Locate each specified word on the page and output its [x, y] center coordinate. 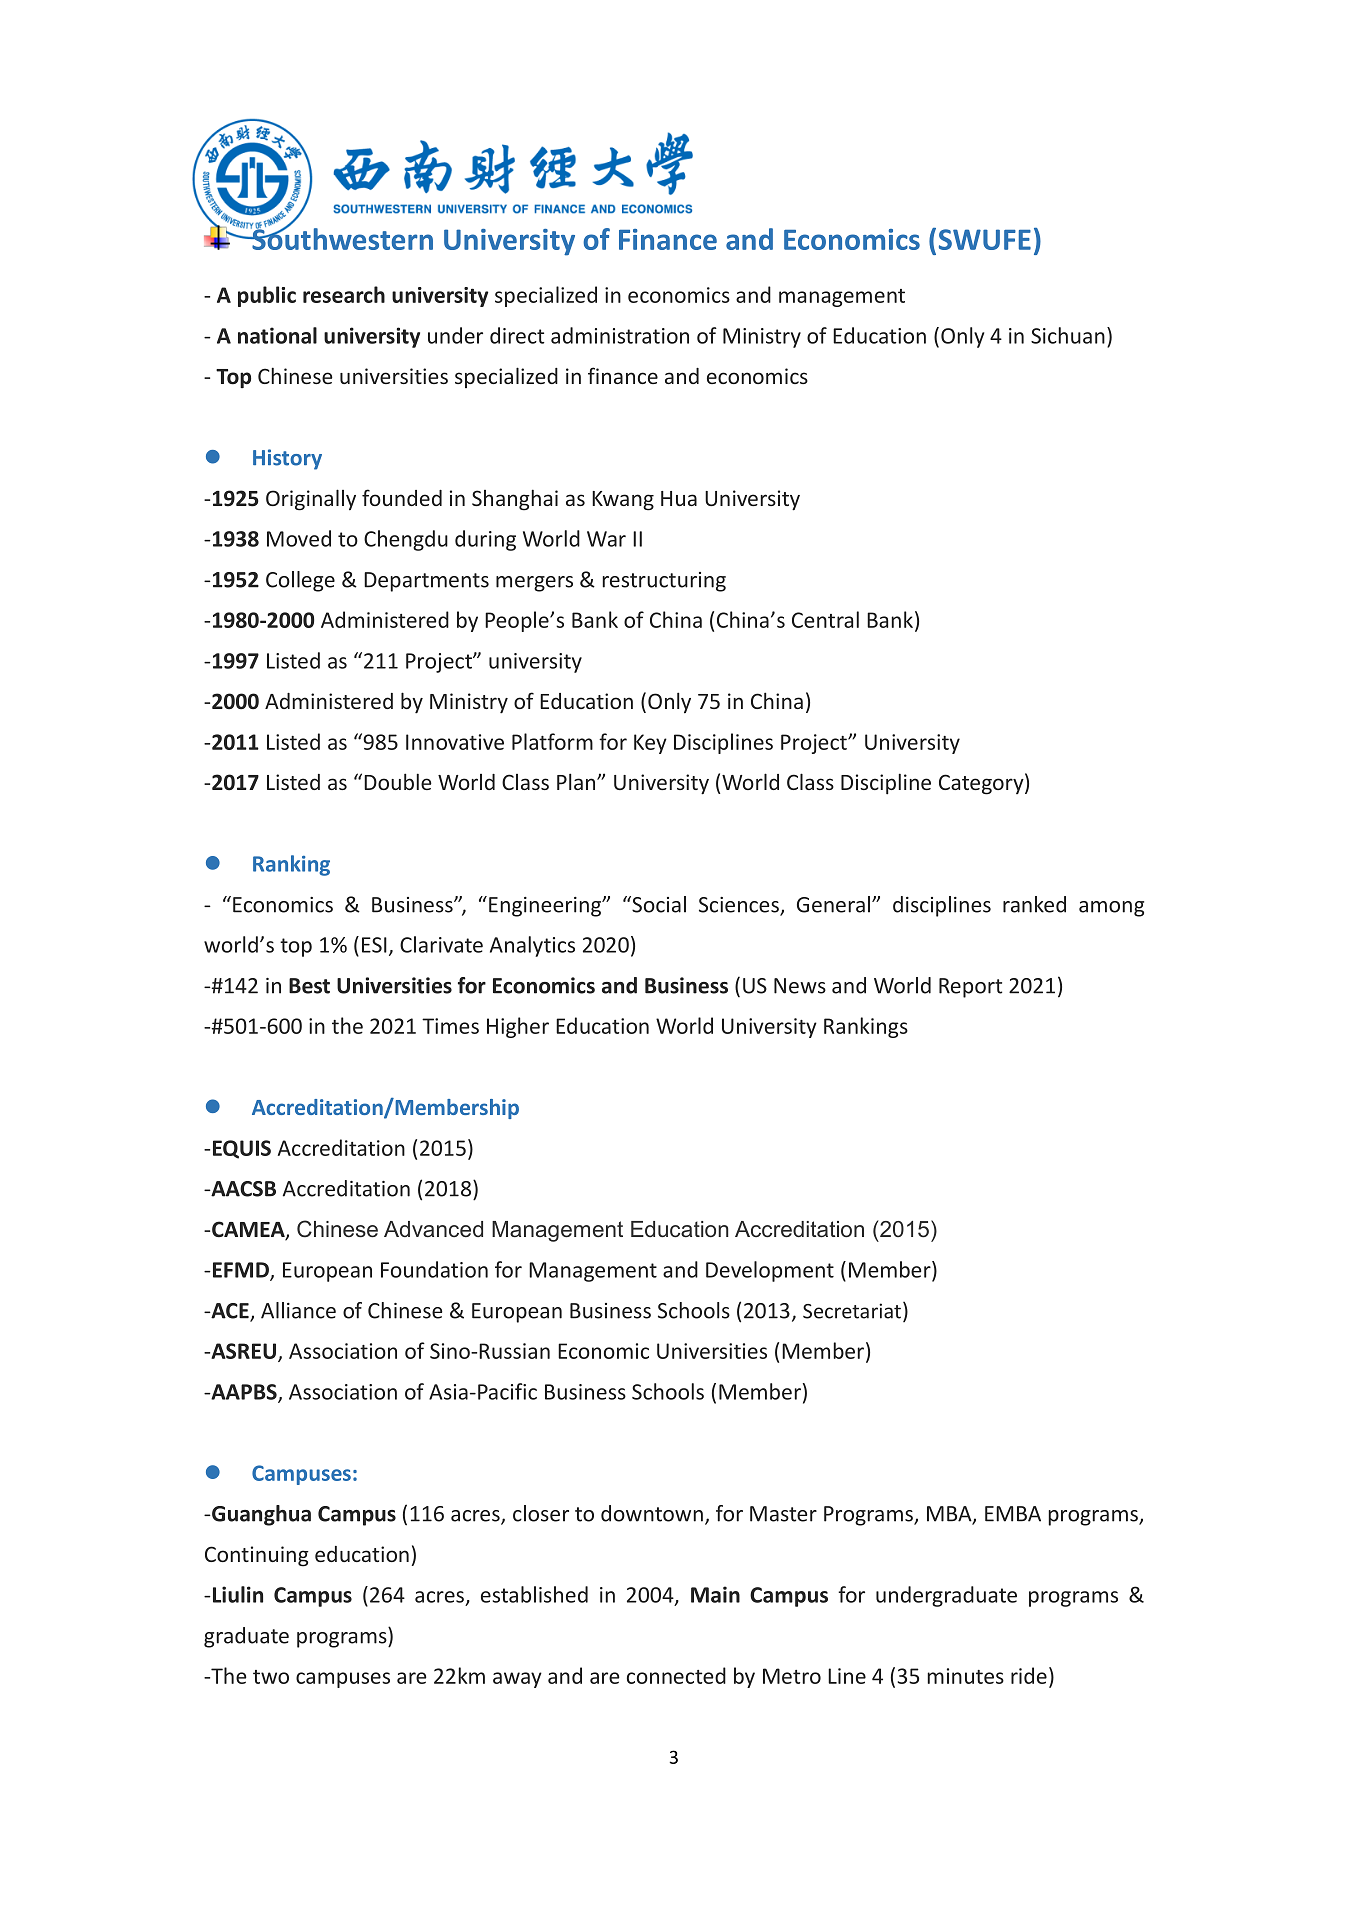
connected [676, 1675]
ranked [1034, 904]
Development [770, 1271]
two [271, 1677]
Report [970, 988]
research [344, 294]
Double [398, 781]
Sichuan [1068, 335]
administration [620, 335]
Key [650, 744]
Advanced [433, 1229]
